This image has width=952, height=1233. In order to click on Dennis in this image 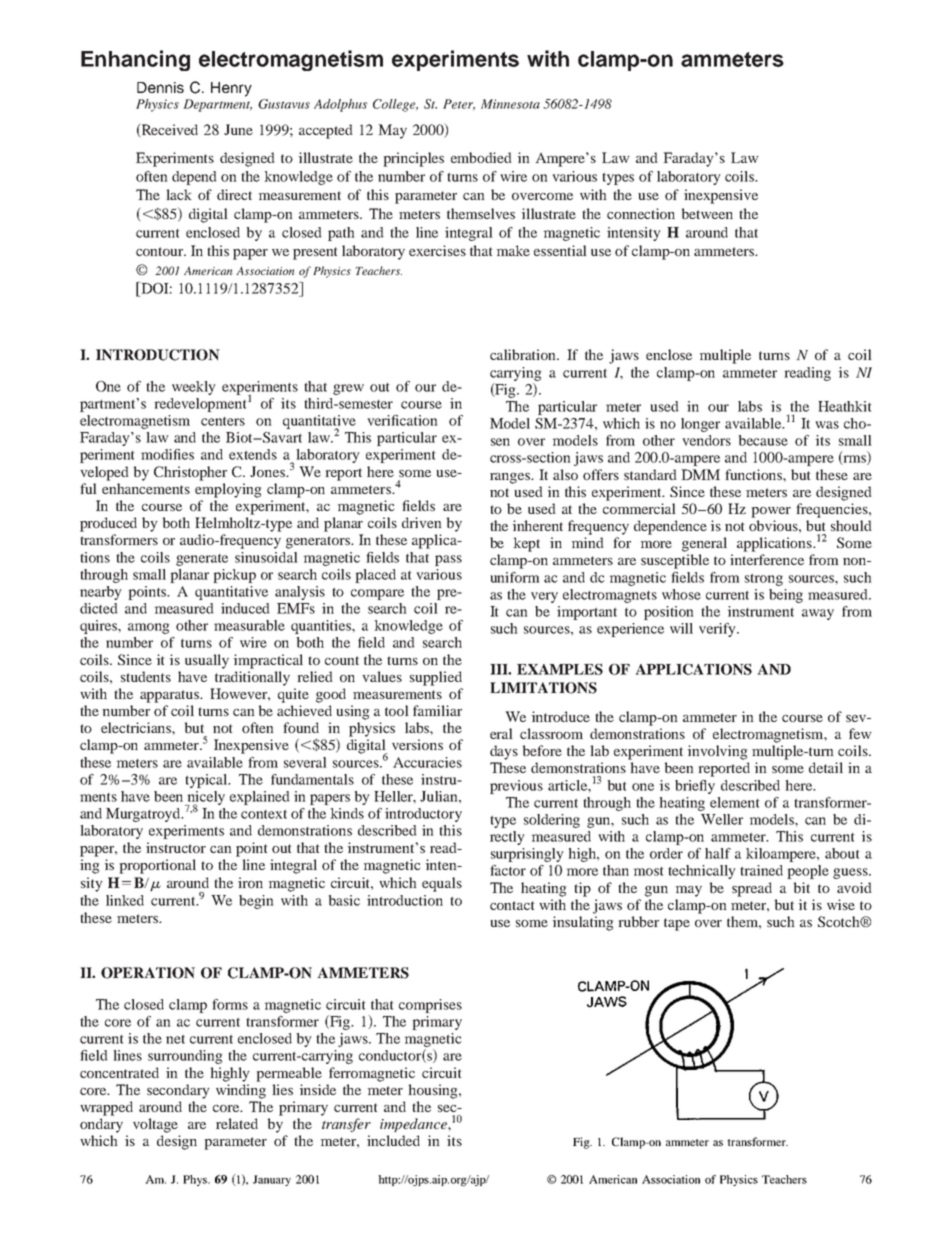, I will do `click(160, 87)`.
